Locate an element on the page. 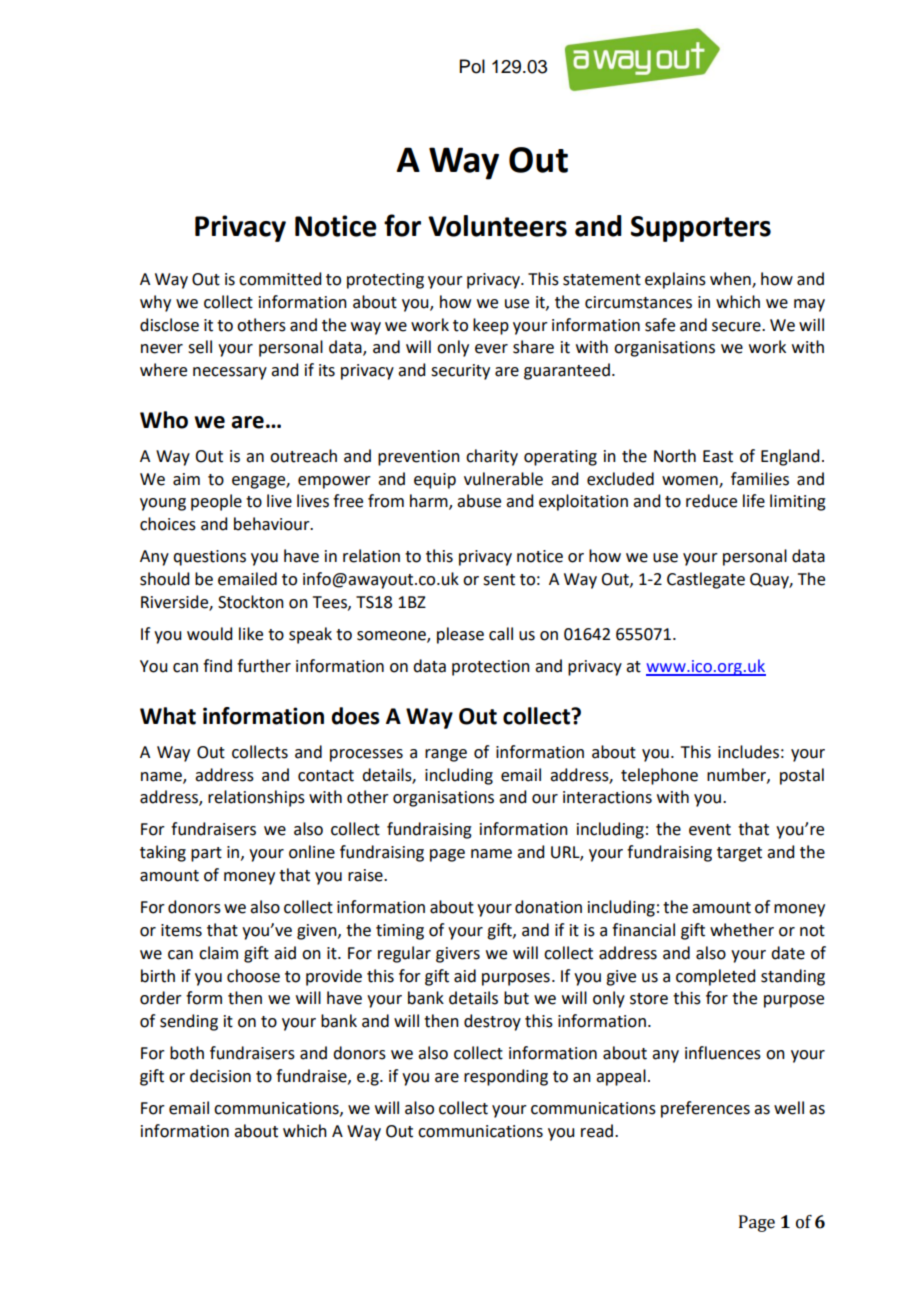  Stockton is located at coordinates (251, 602).
